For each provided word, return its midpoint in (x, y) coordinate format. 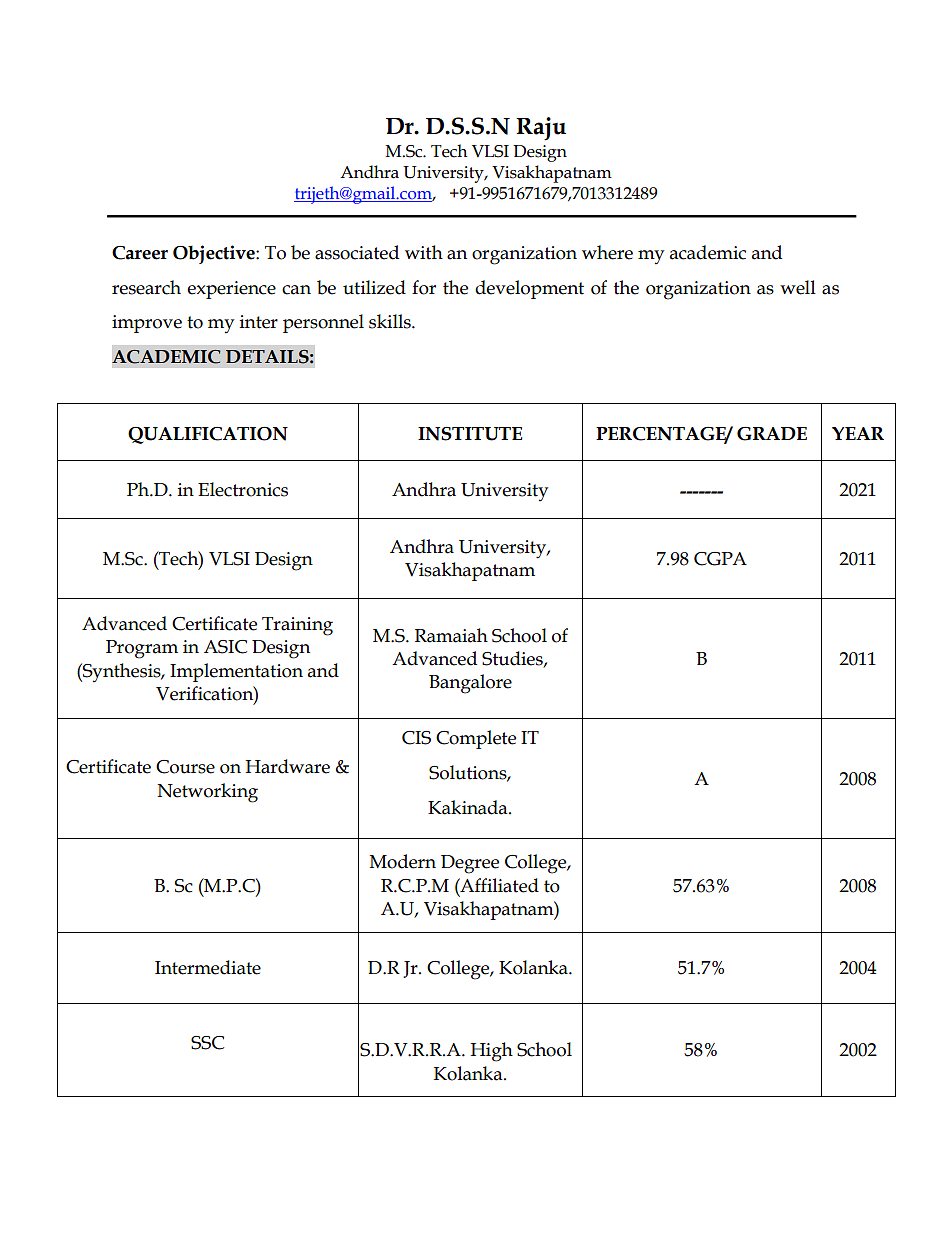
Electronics (243, 489)
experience (231, 290)
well (798, 287)
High (491, 1052)
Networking (207, 793)
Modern (403, 861)
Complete (476, 739)
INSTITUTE (470, 434)
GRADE (772, 434)
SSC (207, 1043)
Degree (470, 864)
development (529, 289)
